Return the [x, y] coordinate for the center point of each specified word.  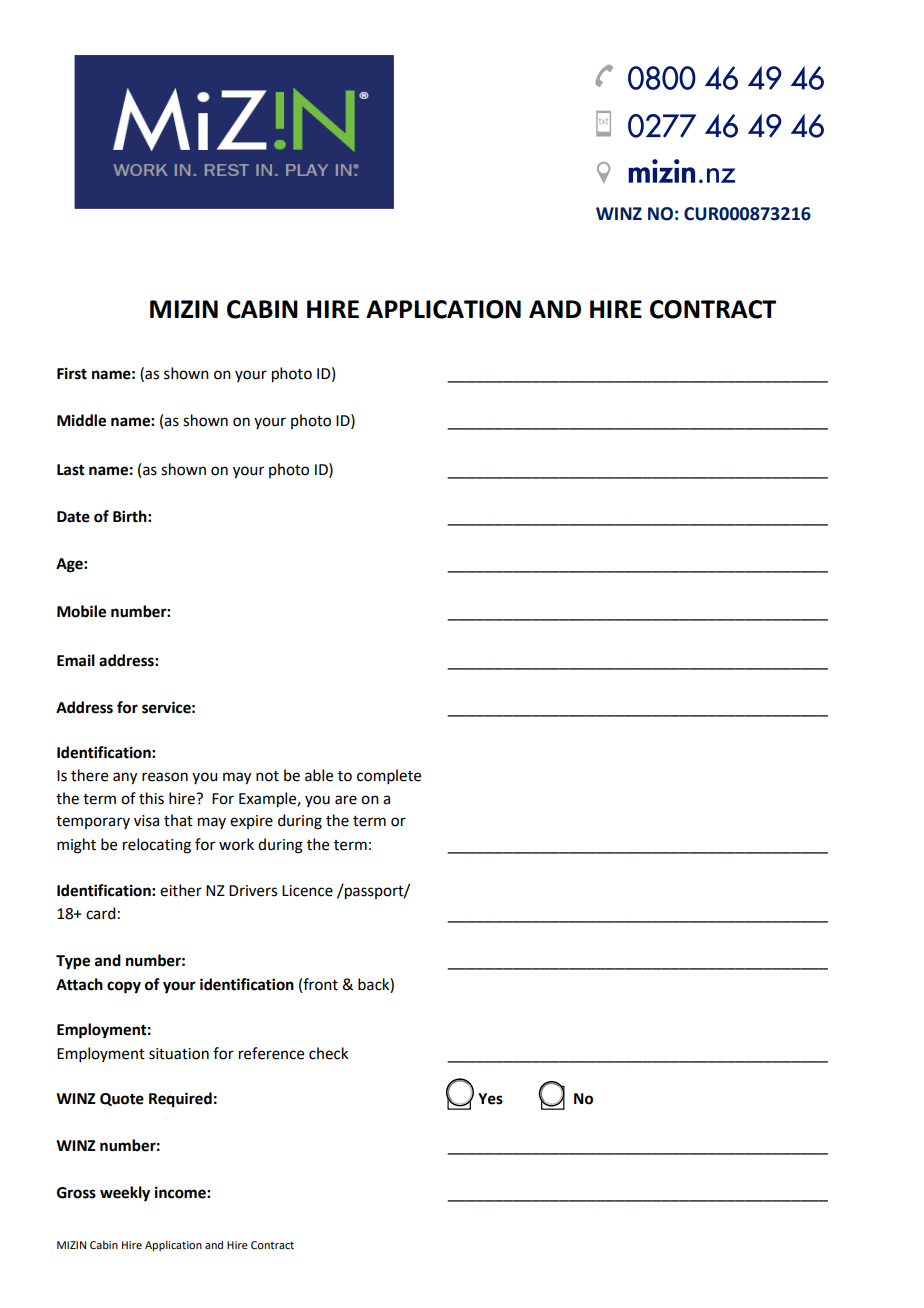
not [267, 776]
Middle [81, 420]
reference [271, 1053]
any [125, 778]
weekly [125, 1194]
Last [71, 470]
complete [389, 776]
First [72, 373]
